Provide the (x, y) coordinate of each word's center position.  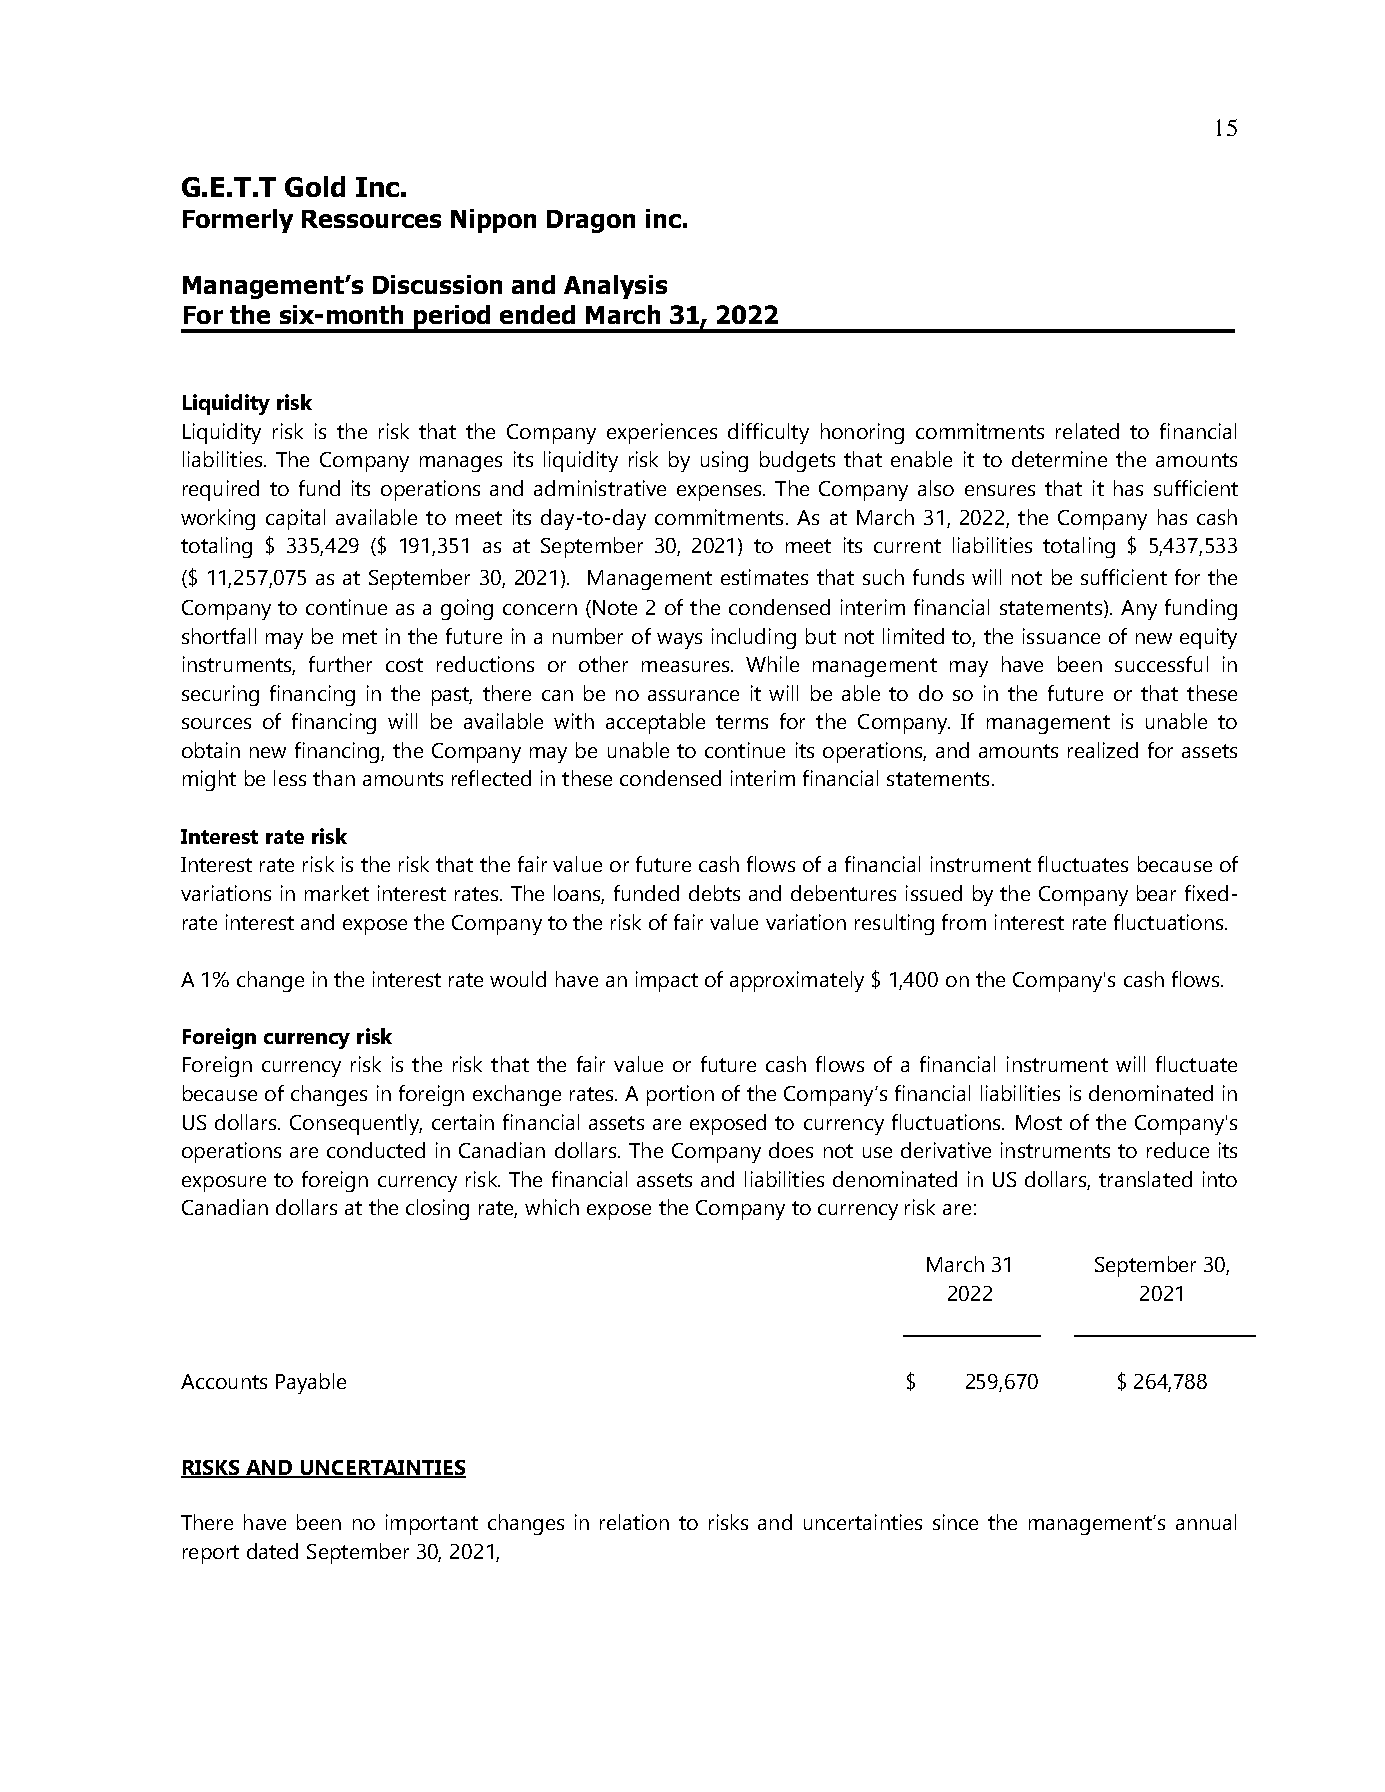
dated (272, 1551)
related (1087, 431)
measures (685, 666)
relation (634, 1522)
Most (1039, 1122)
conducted (376, 1150)
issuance (1061, 636)
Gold (315, 186)
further (340, 664)
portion (680, 1095)
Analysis (615, 287)
